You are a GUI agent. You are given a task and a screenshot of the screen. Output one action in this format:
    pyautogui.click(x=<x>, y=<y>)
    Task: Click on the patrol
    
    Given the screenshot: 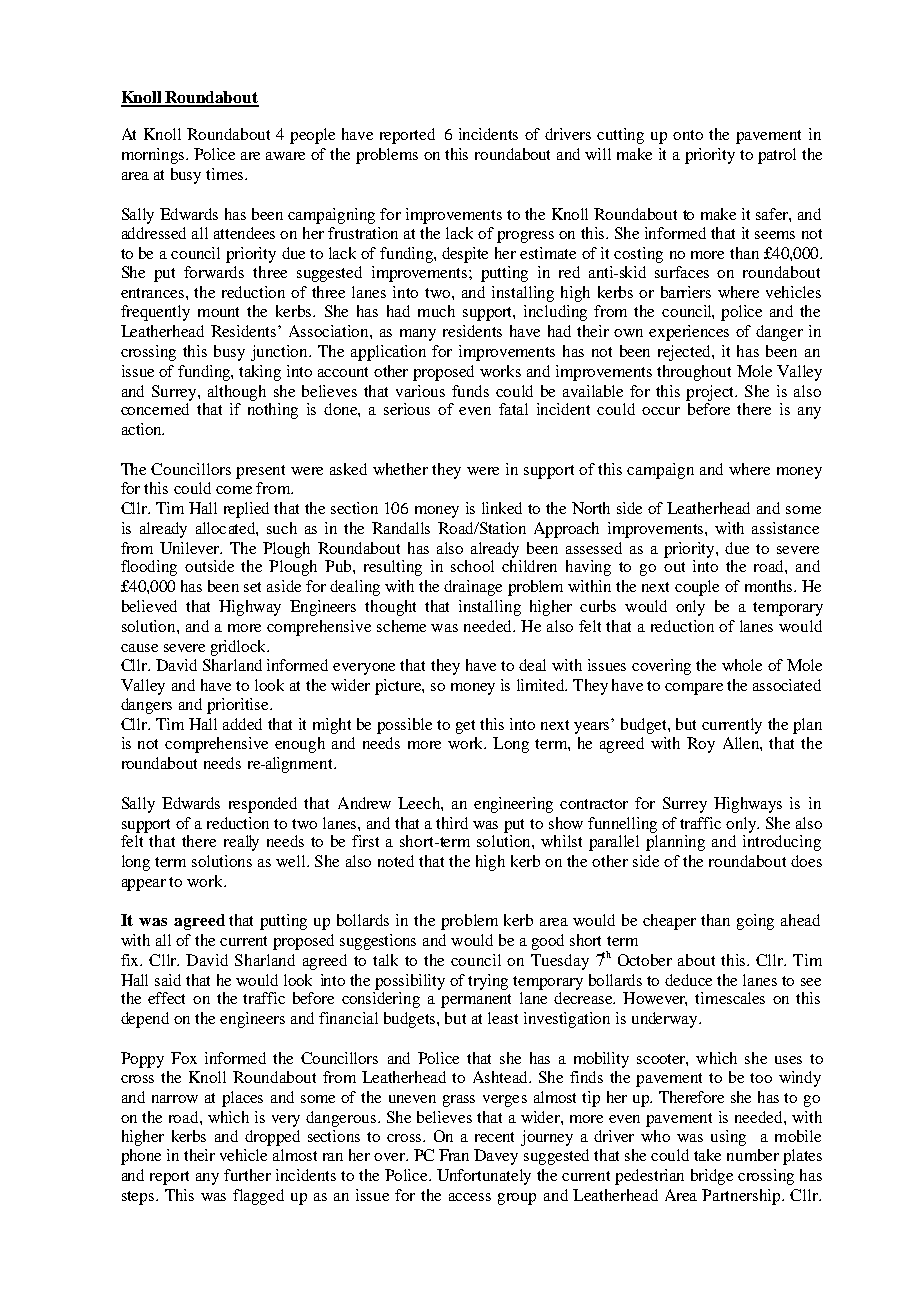 What is the action you would take?
    pyautogui.click(x=777, y=156)
